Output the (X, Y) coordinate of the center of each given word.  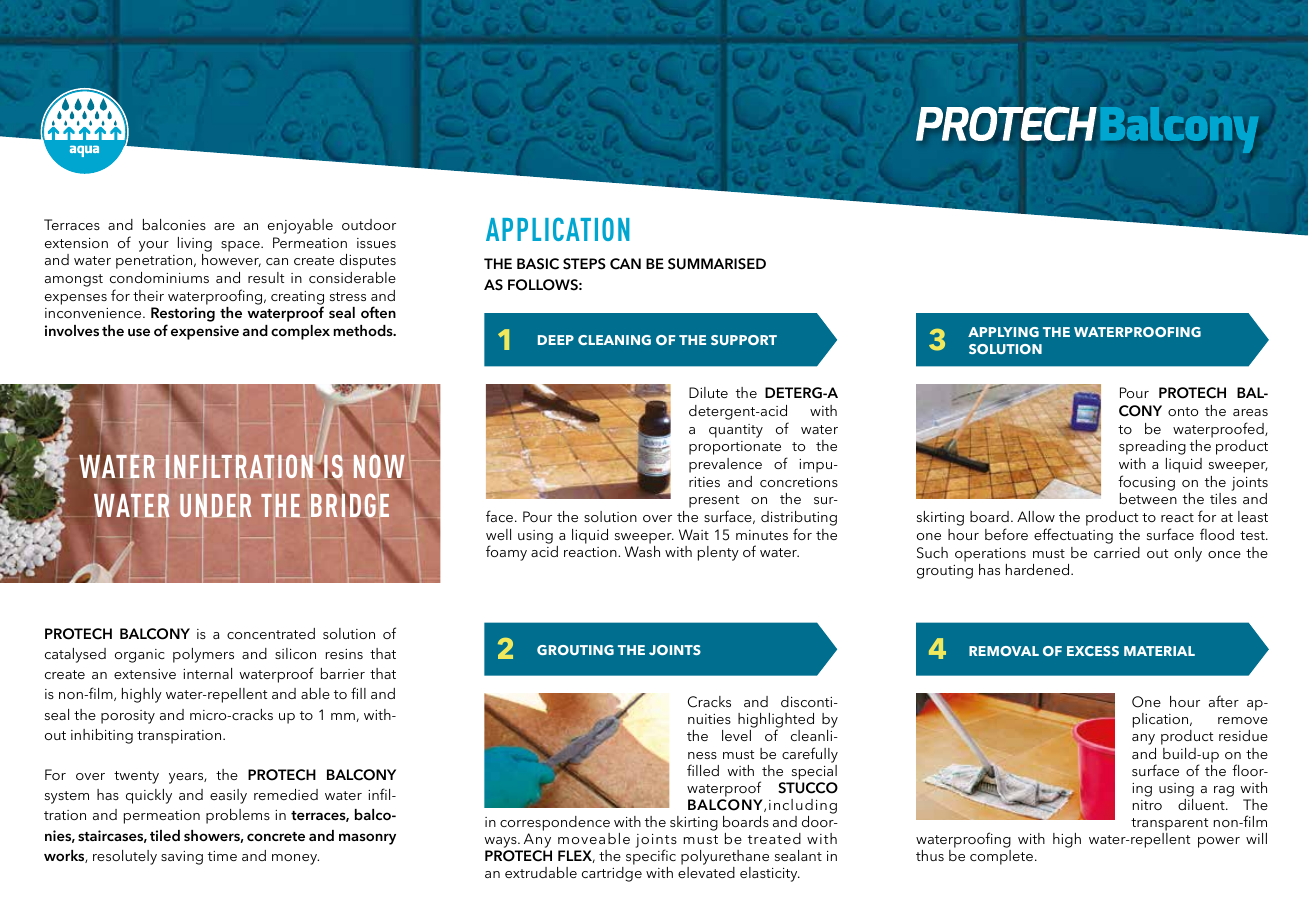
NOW (379, 467)
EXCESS (1093, 651)
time (222, 856)
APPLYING (1003, 332)
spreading (1152, 447)
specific (651, 858)
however (231, 260)
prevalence (725, 465)
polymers (203, 655)
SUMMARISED (717, 264)
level (736, 735)
